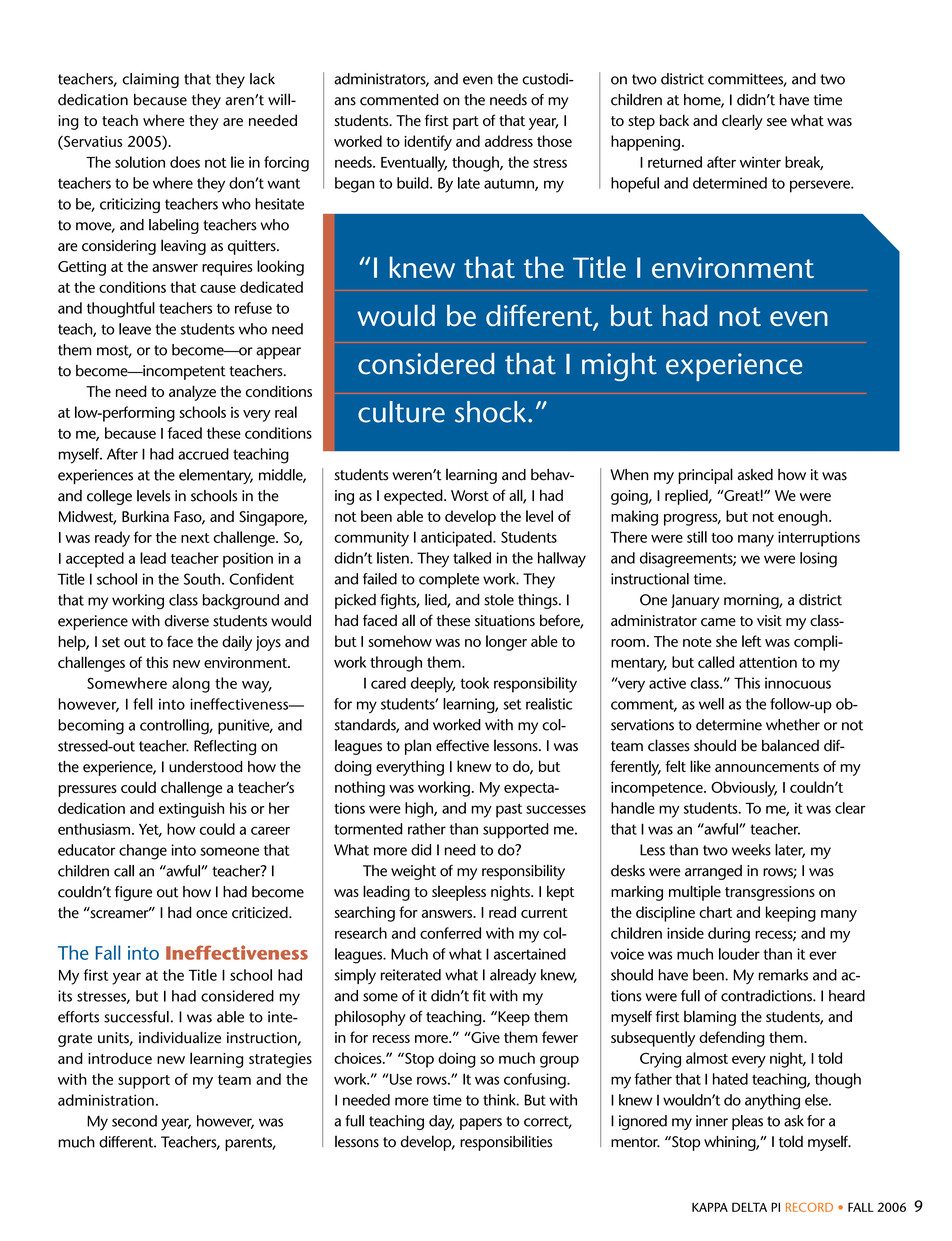 This screenshot has height=1241, width=952. Describe the element at coordinates (777, 122) in the screenshot. I see `see` at that location.
